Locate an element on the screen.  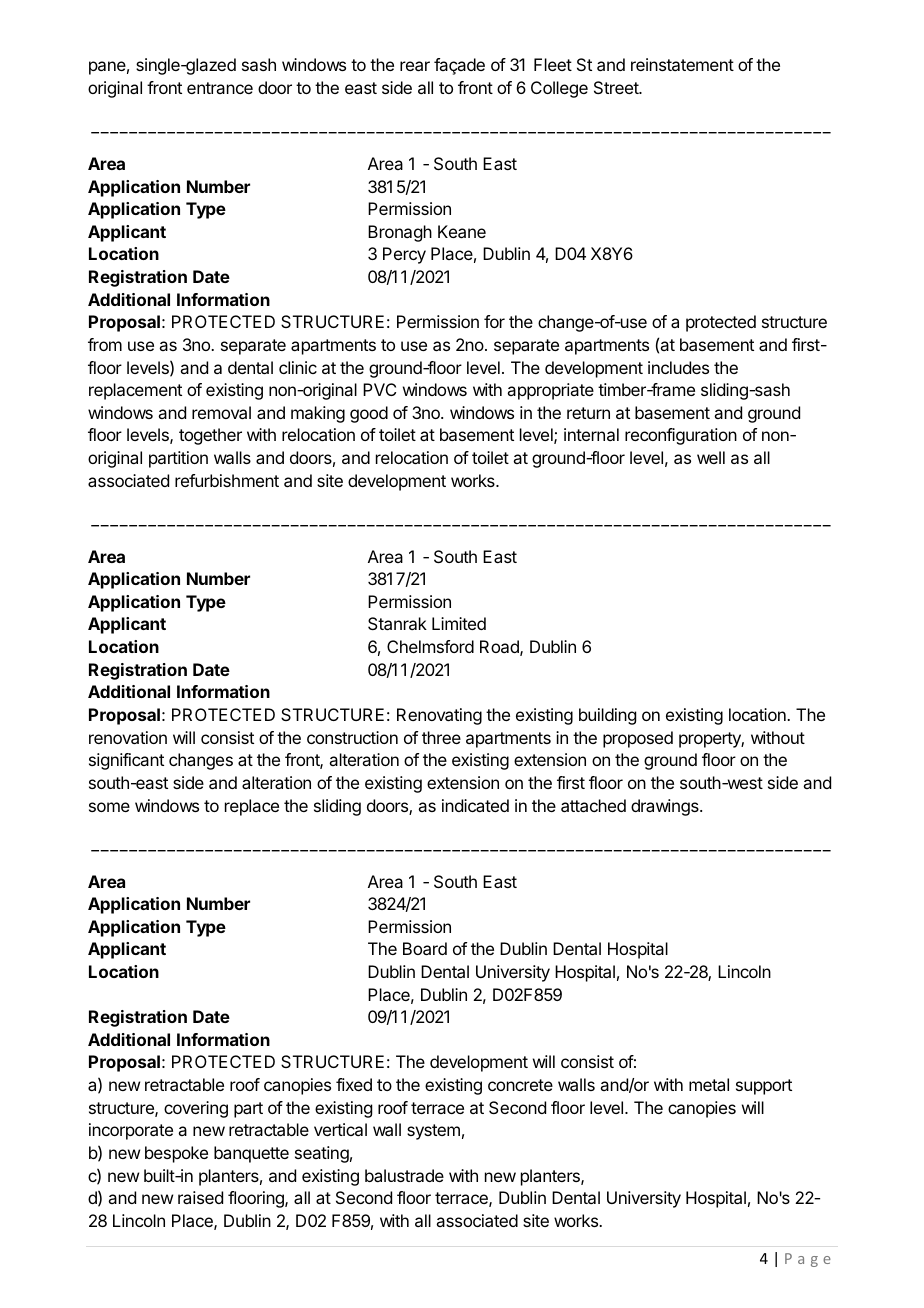
rear is located at coordinates (415, 66).
